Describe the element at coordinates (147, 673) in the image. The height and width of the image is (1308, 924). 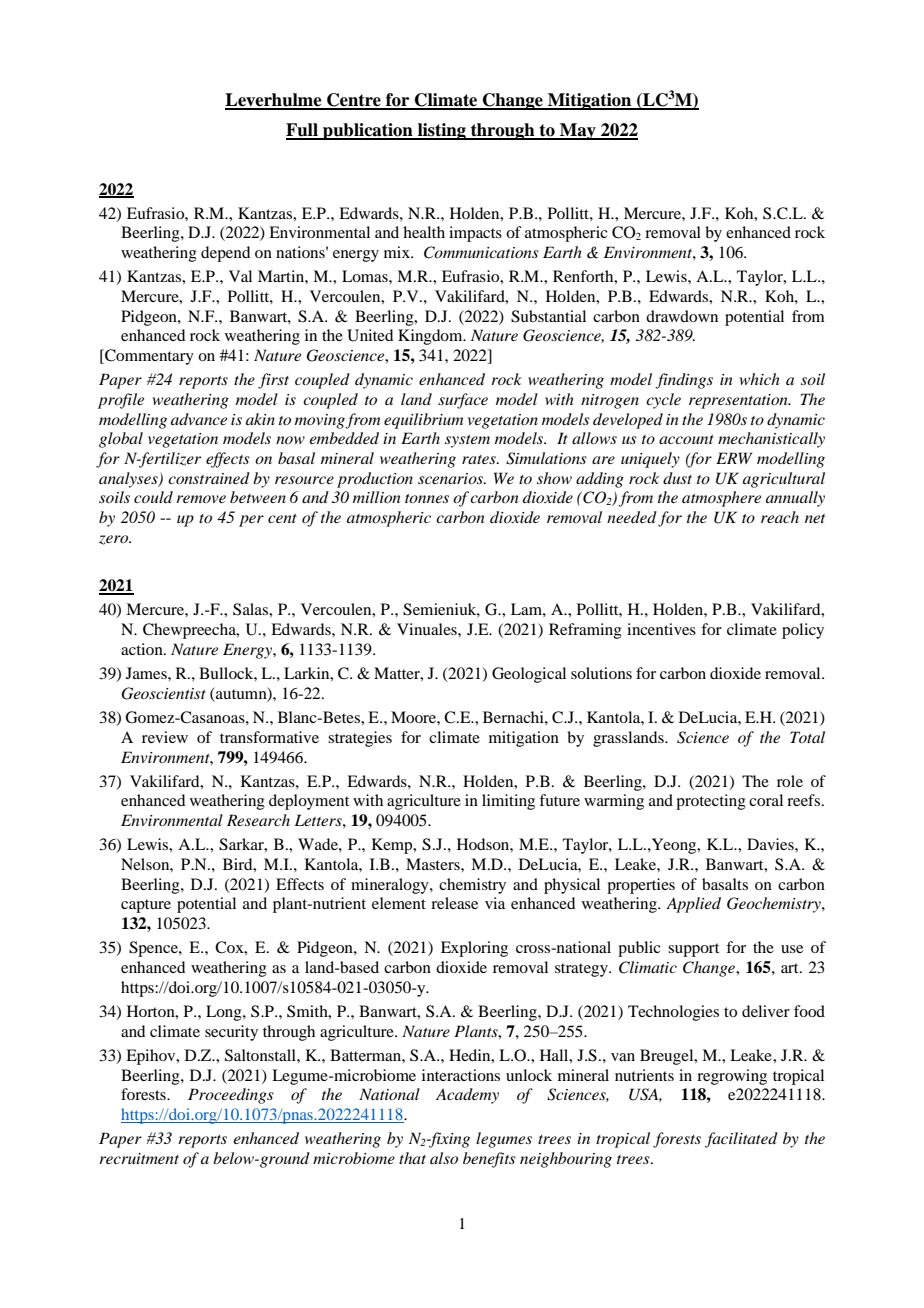
I see `James` at that location.
